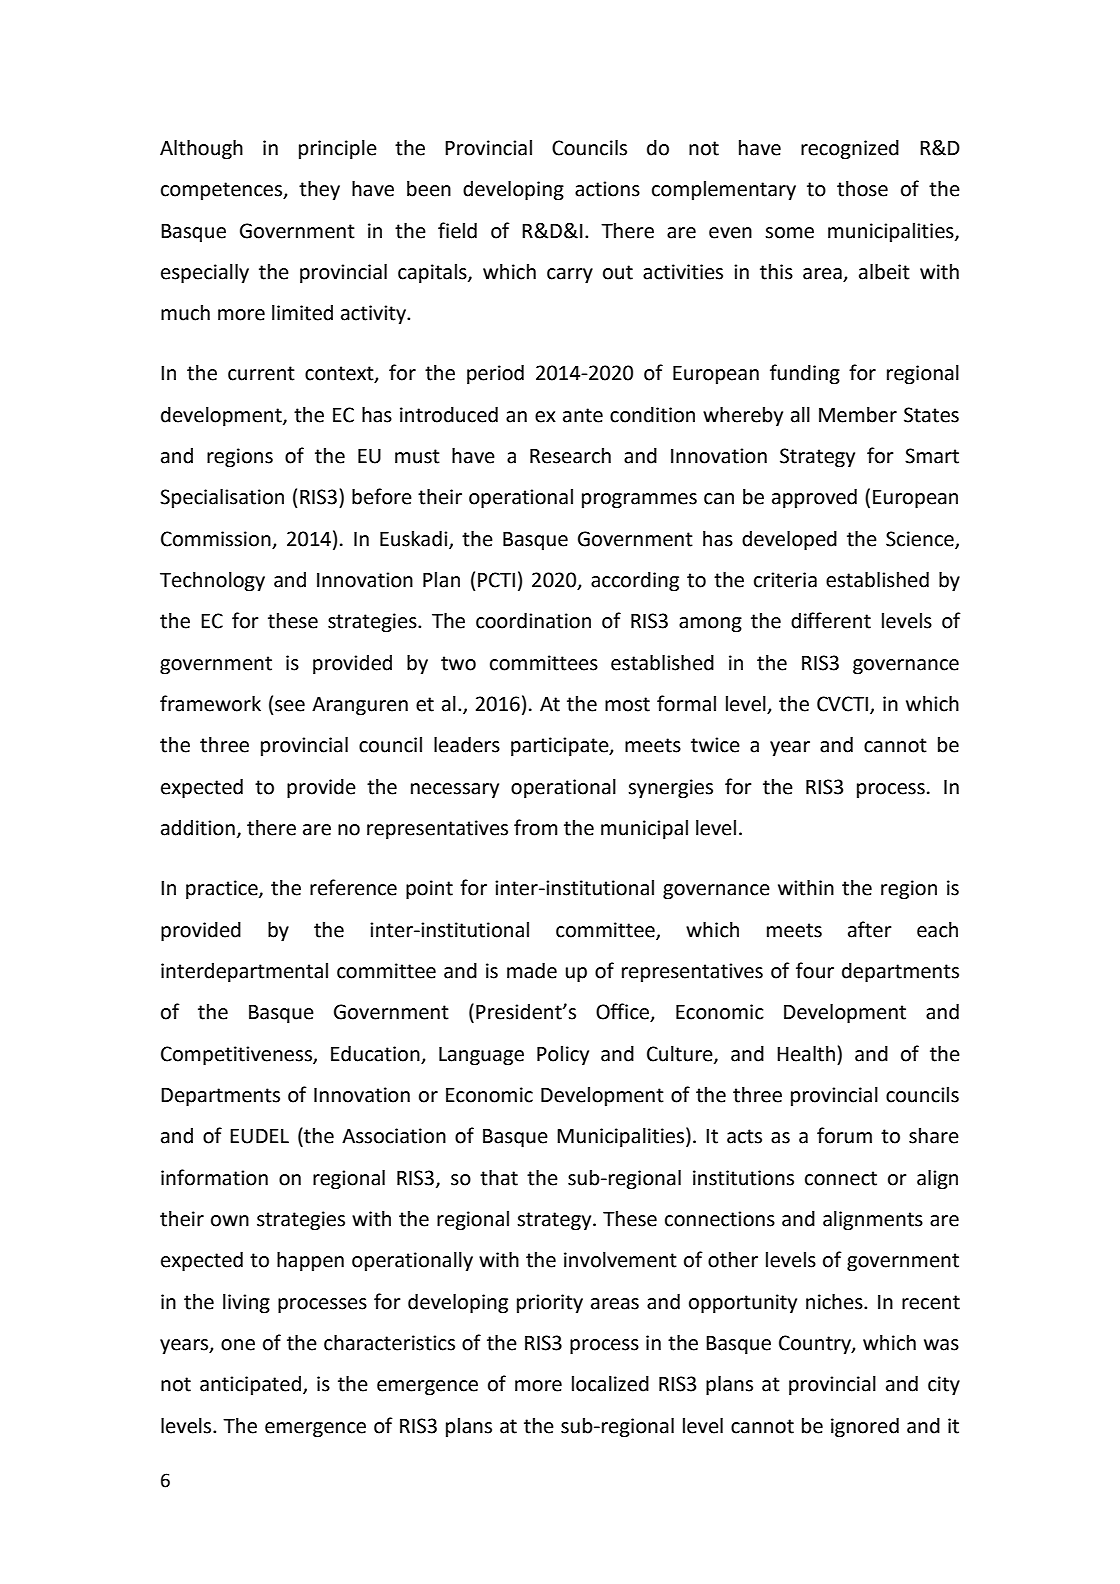 Image resolution: width=1120 pixels, height=1584 pixels. What do you see at coordinates (561, 747) in the screenshot?
I see `participate` at bounding box center [561, 747].
